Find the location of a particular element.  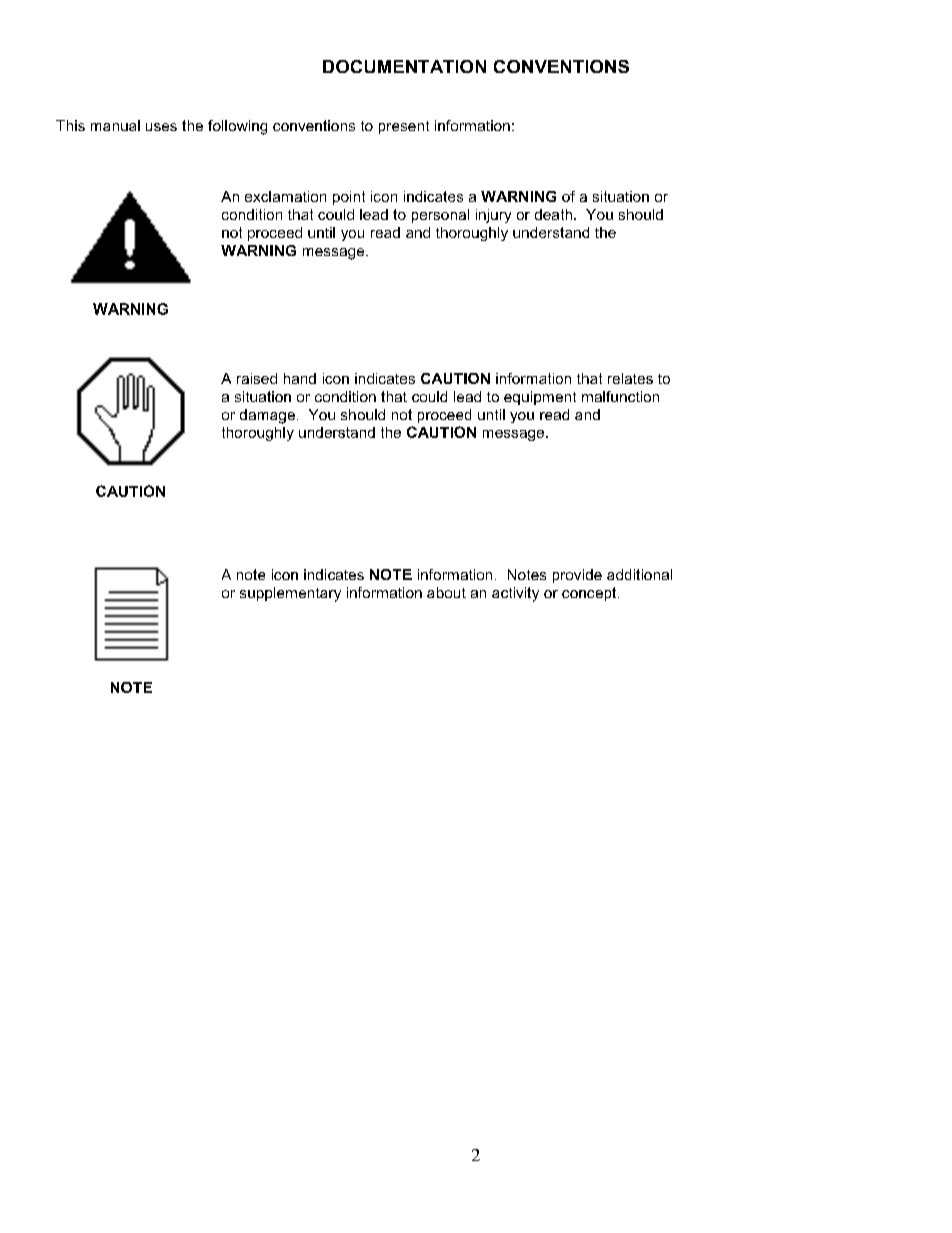

exclamation is located at coordinates (285, 196).
